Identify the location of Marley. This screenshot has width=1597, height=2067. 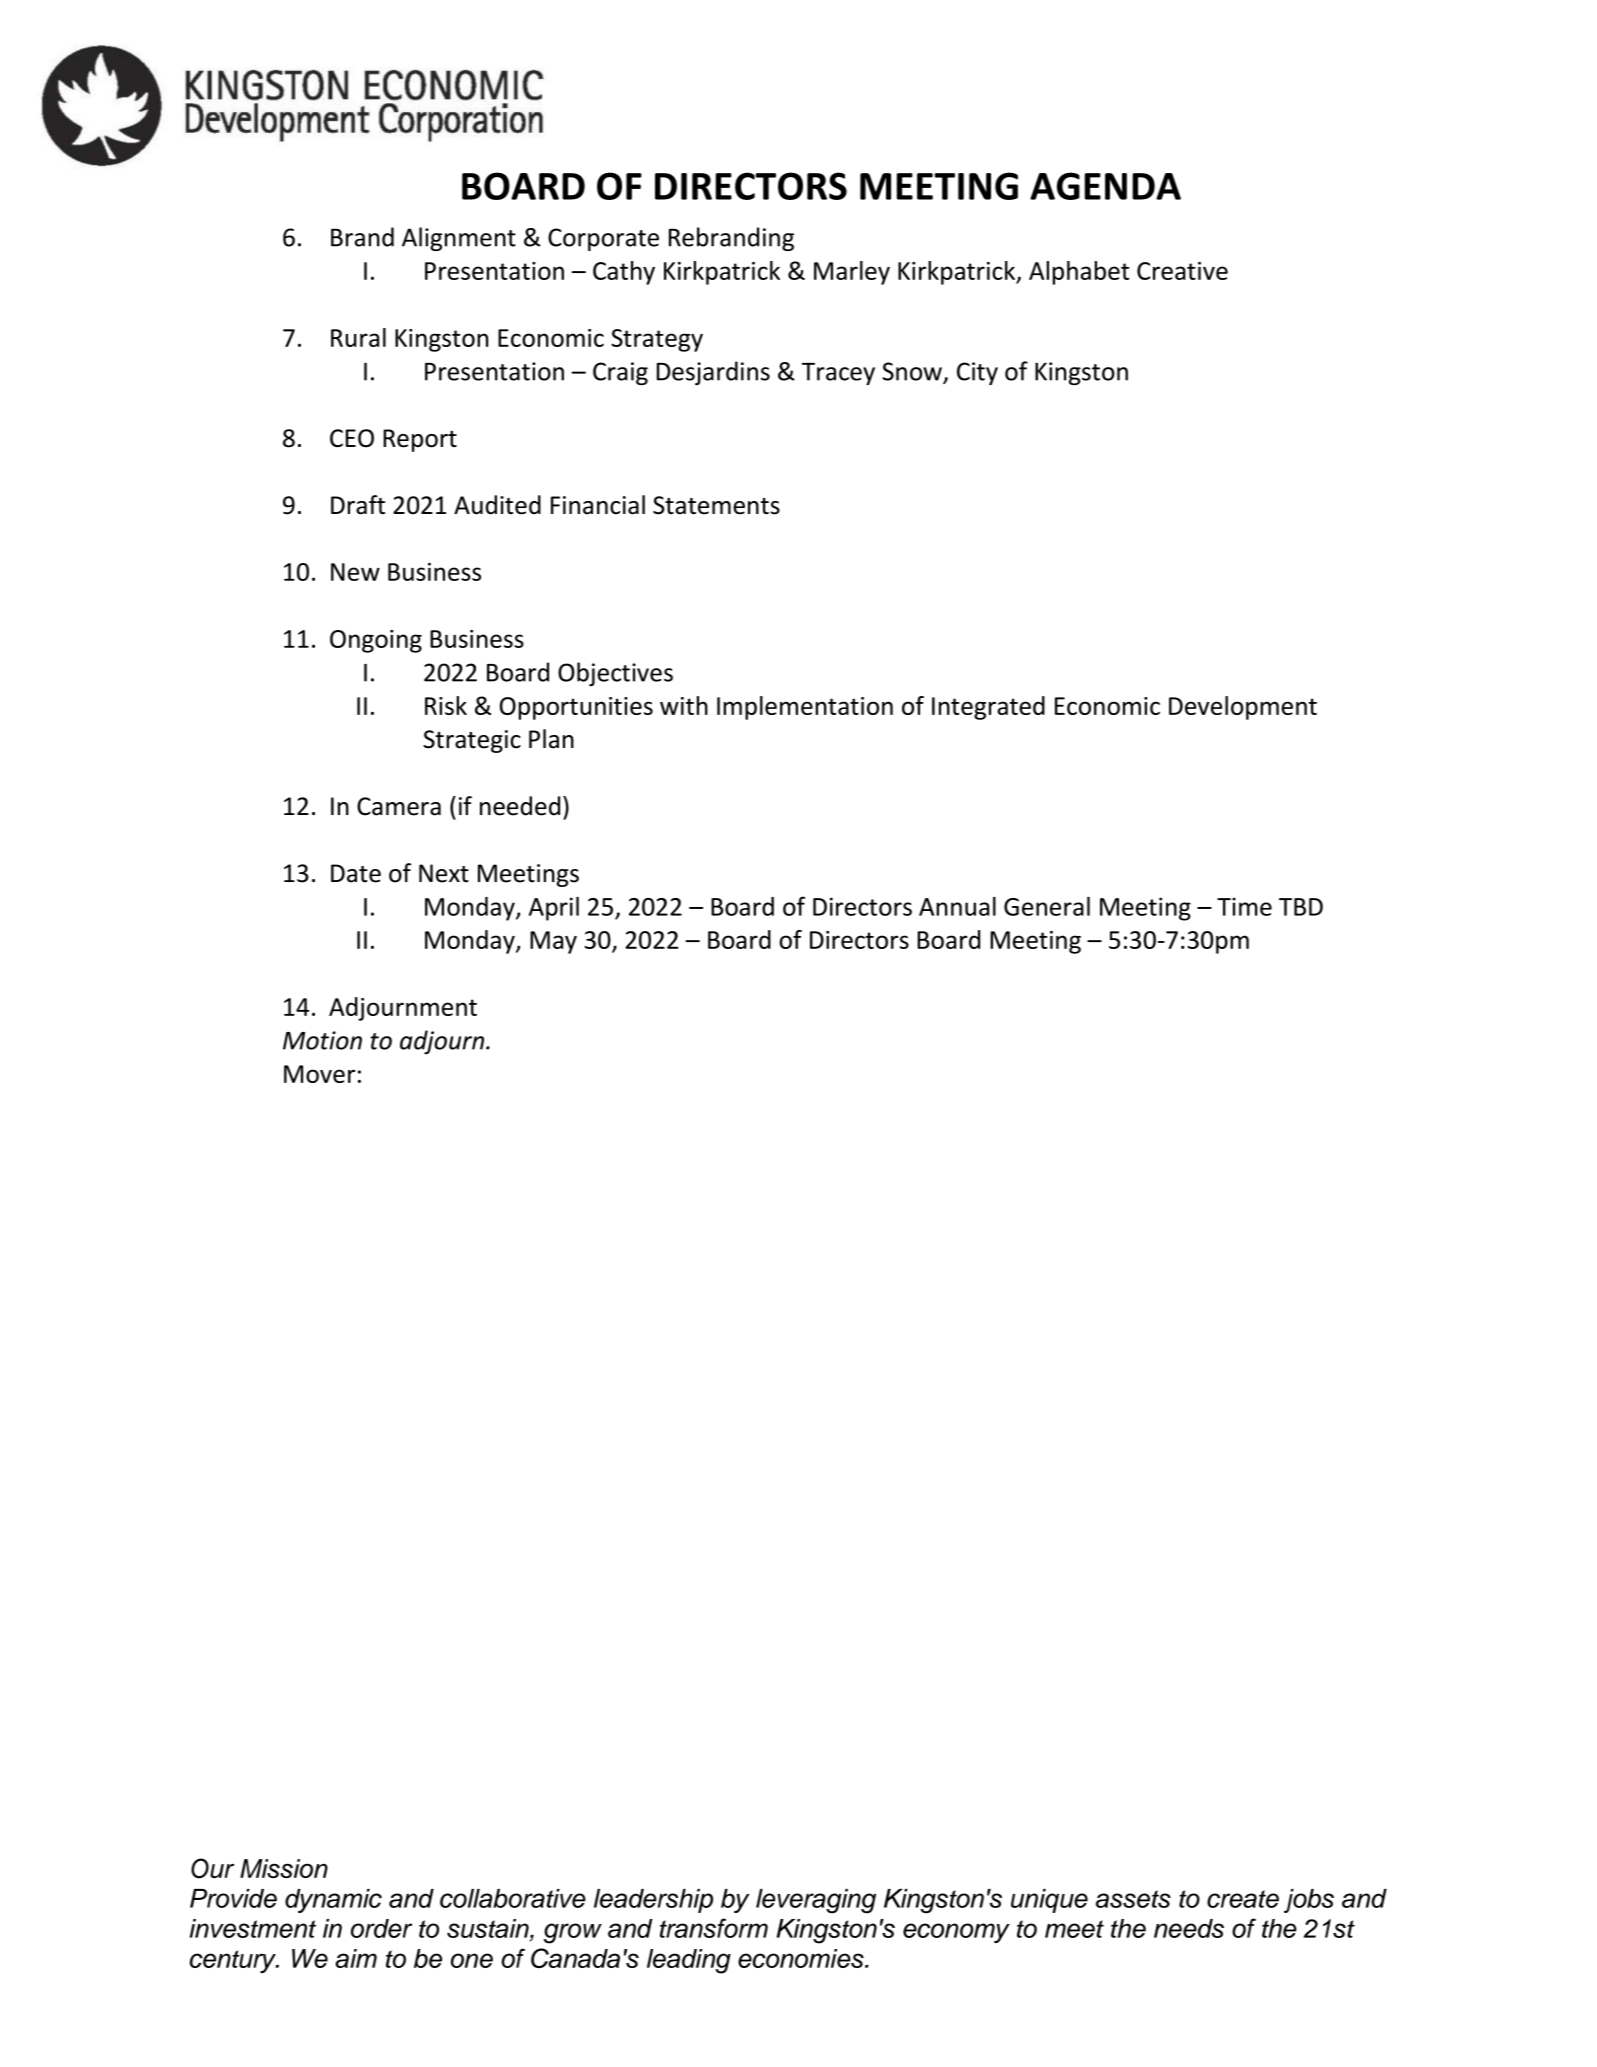
(852, 273).
